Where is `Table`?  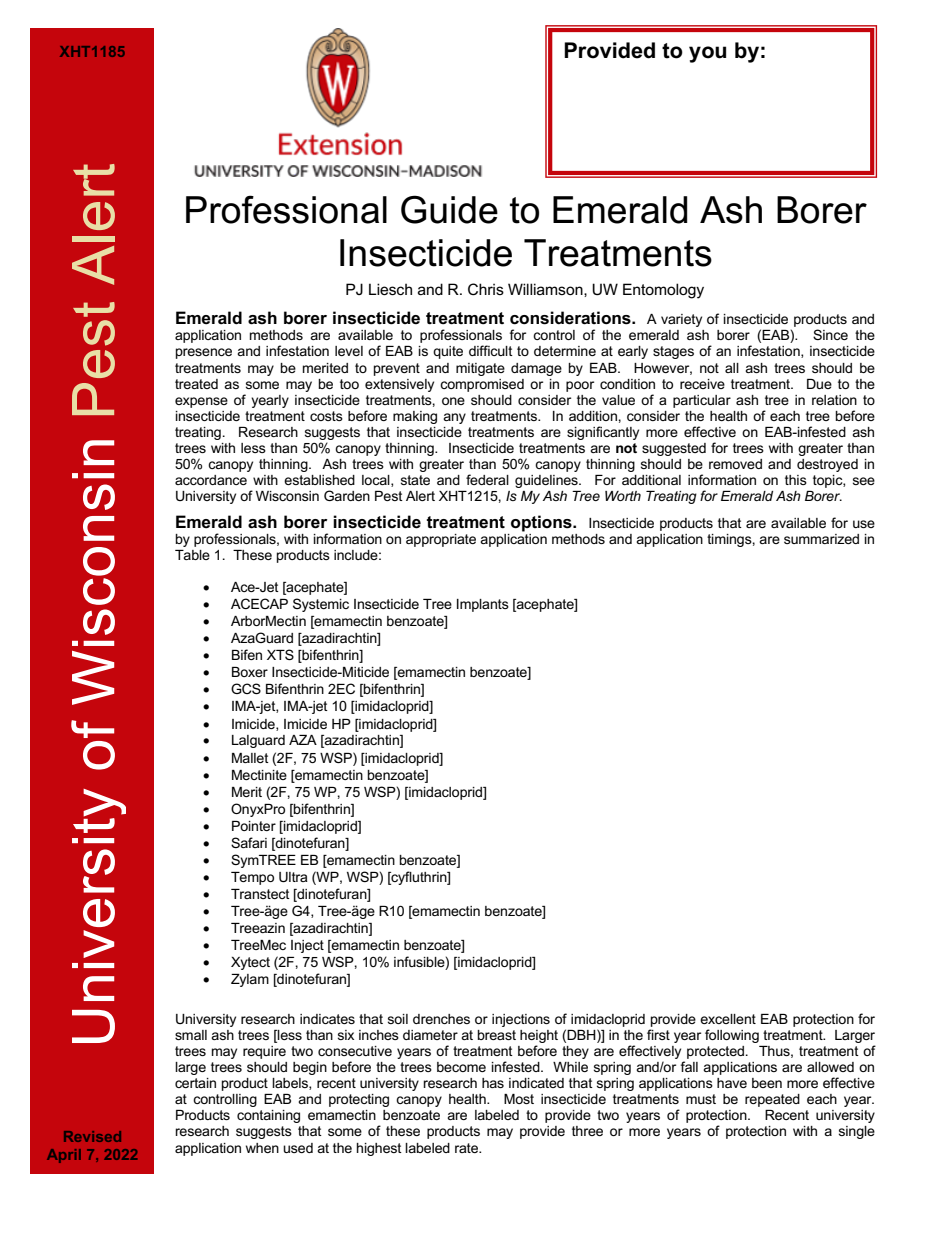 Table is located at coordinates (192, 555).
